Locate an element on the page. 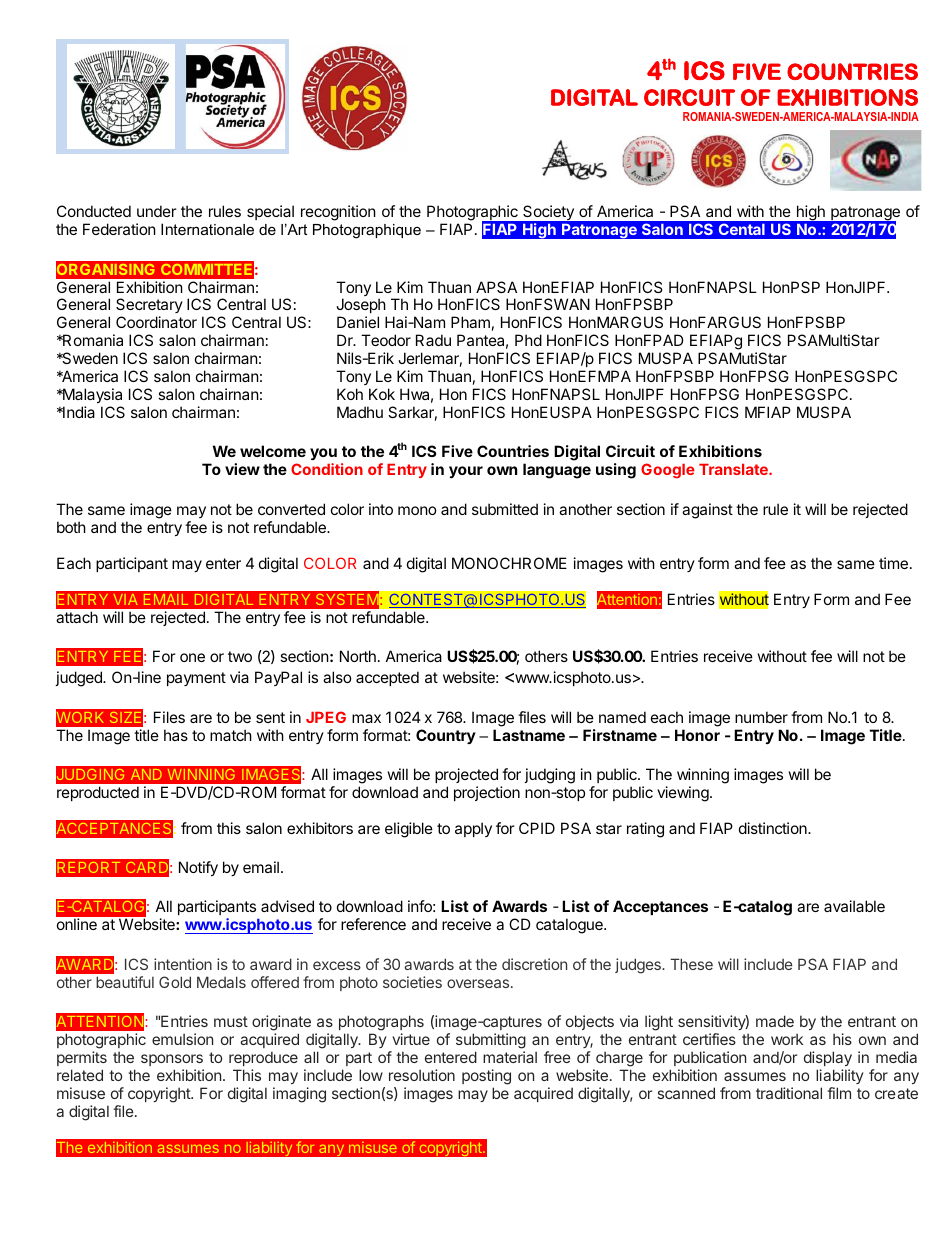  recognition is located at coordinates (338, 213).
